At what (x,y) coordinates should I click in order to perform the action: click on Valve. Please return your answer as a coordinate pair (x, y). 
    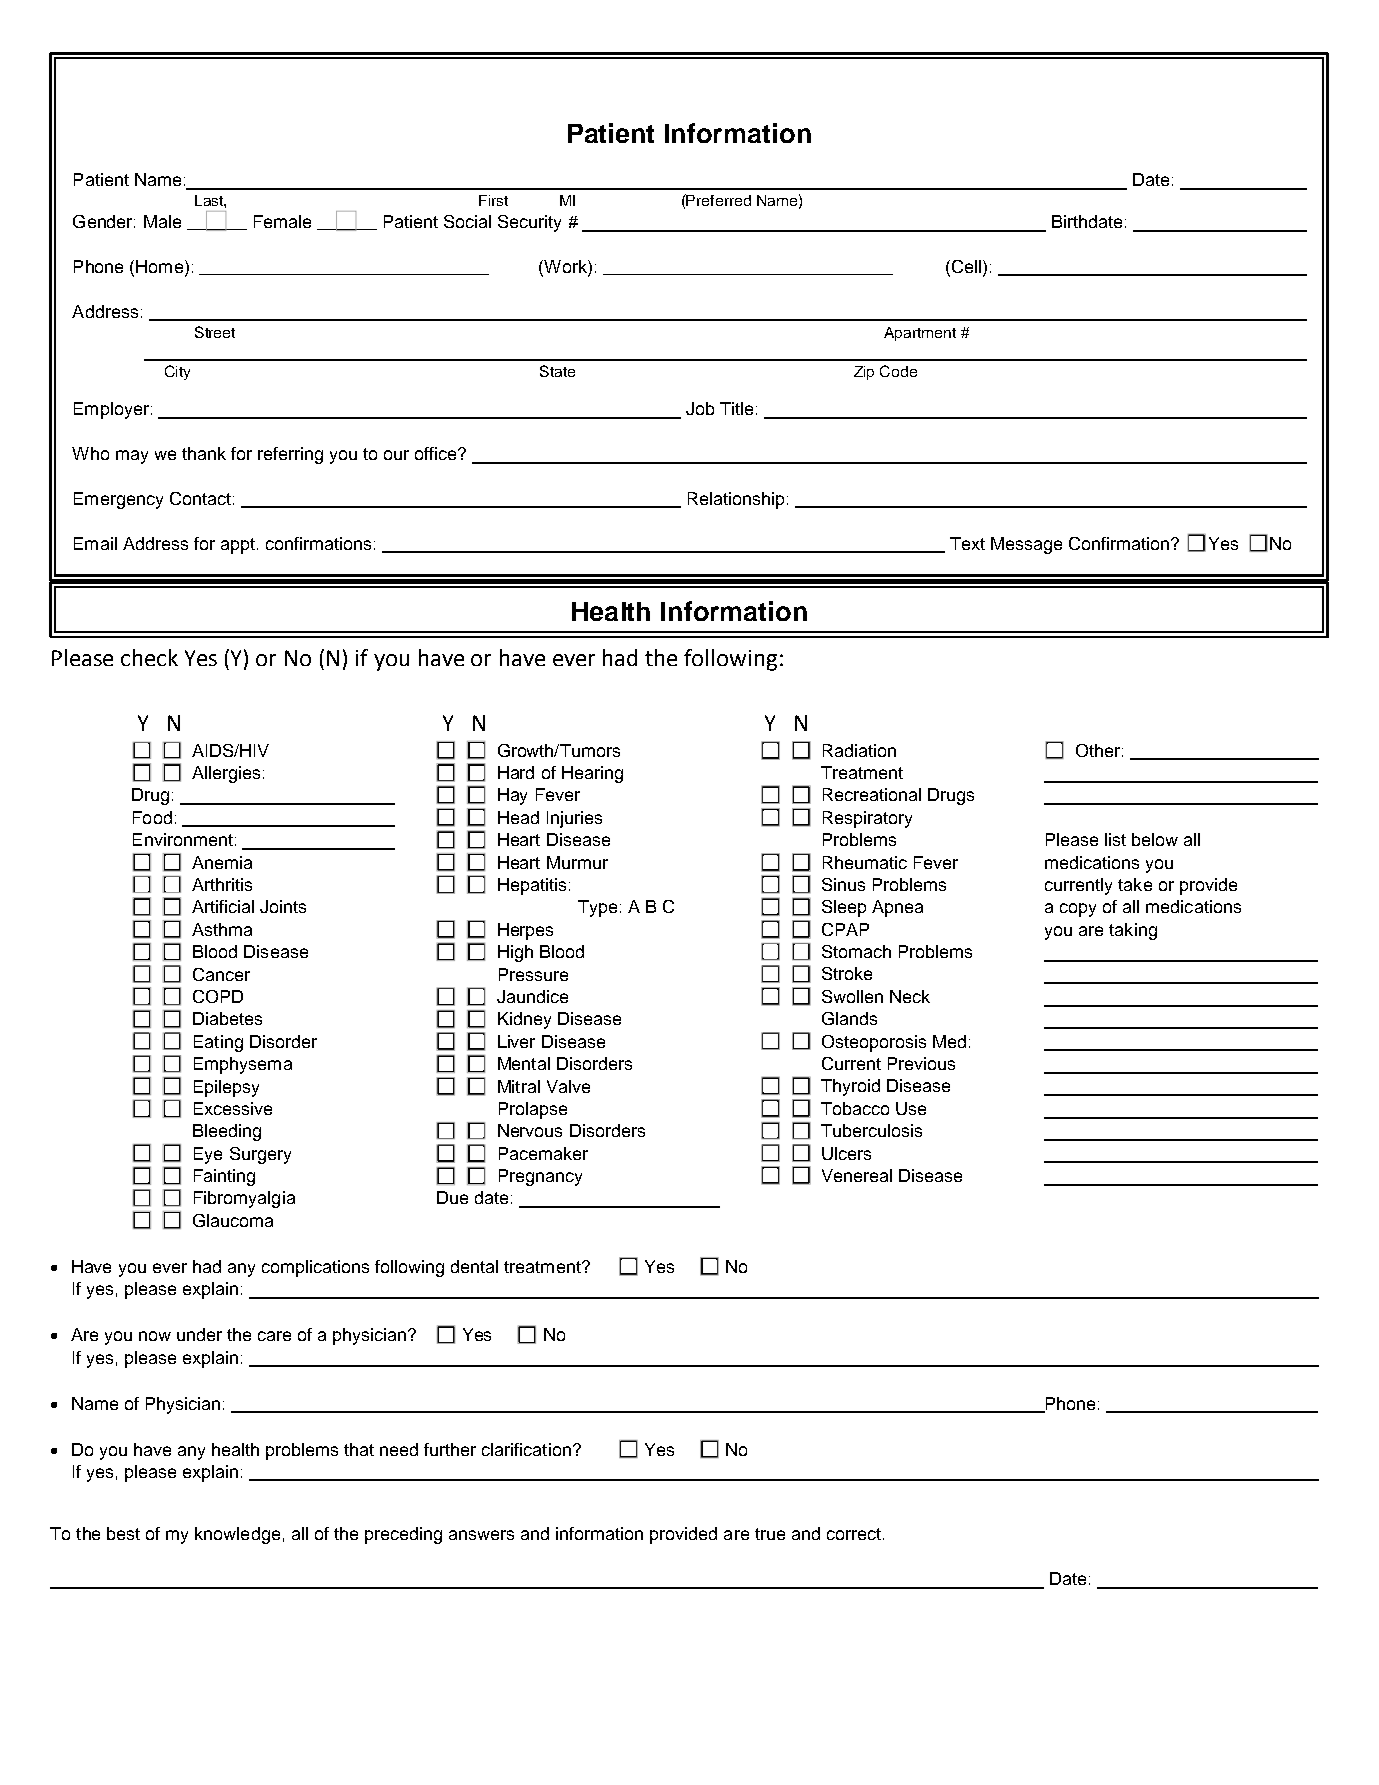
    Looking at the image, I should click on (568, 1086).
